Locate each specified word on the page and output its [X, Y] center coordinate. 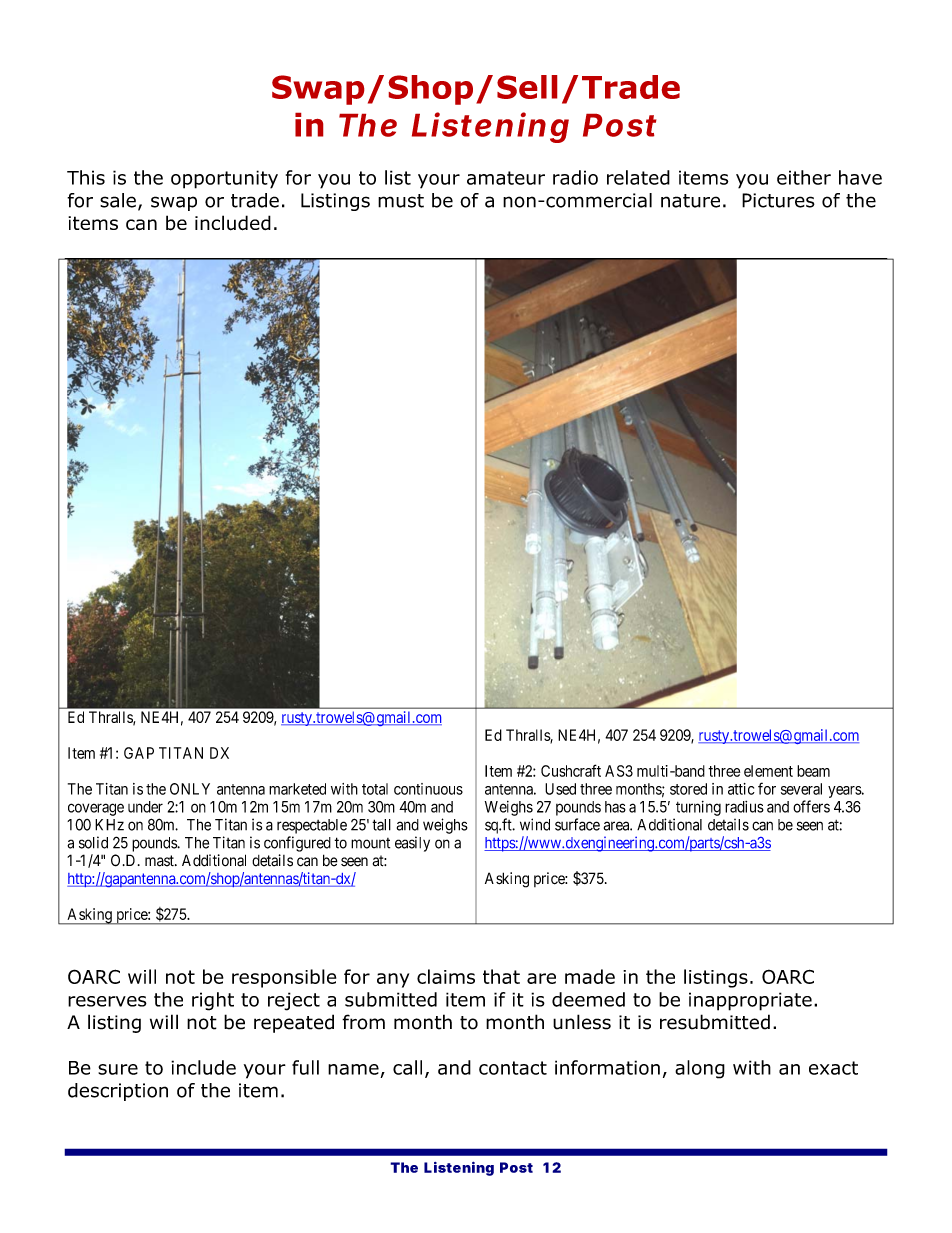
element [768, 771]
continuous [428, 789]
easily [412, 844]
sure [118, 1069]
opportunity [224, 179]
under [145, 807]
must [401, 201]
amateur [506, 178]
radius [744, 807]
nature [690, 201]
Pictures [778, 200]
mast [160, 861]
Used [560, 789]
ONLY [190, 789]
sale [118, 200]
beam [813, 771]
